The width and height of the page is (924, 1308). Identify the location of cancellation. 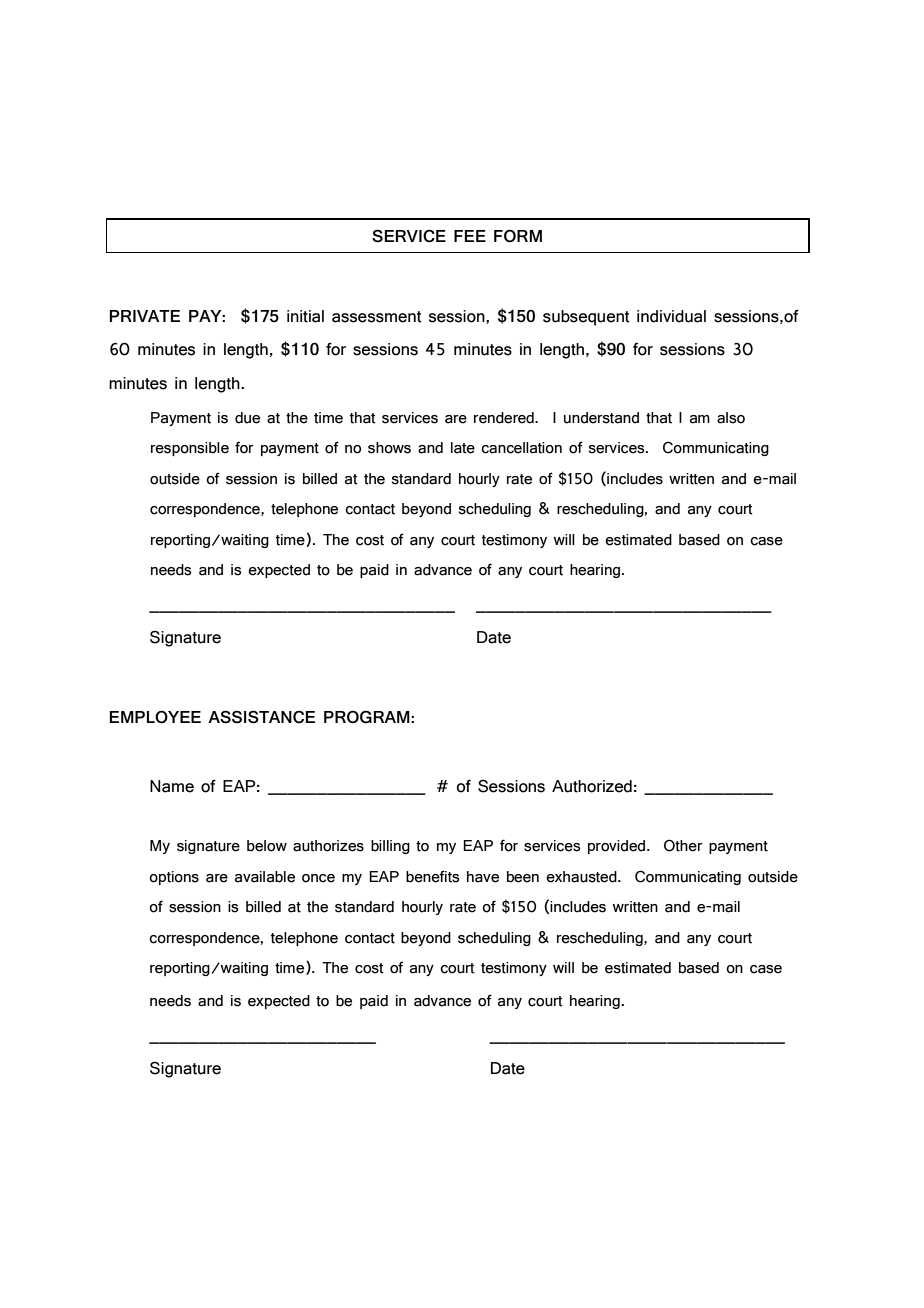
(521, 448).
